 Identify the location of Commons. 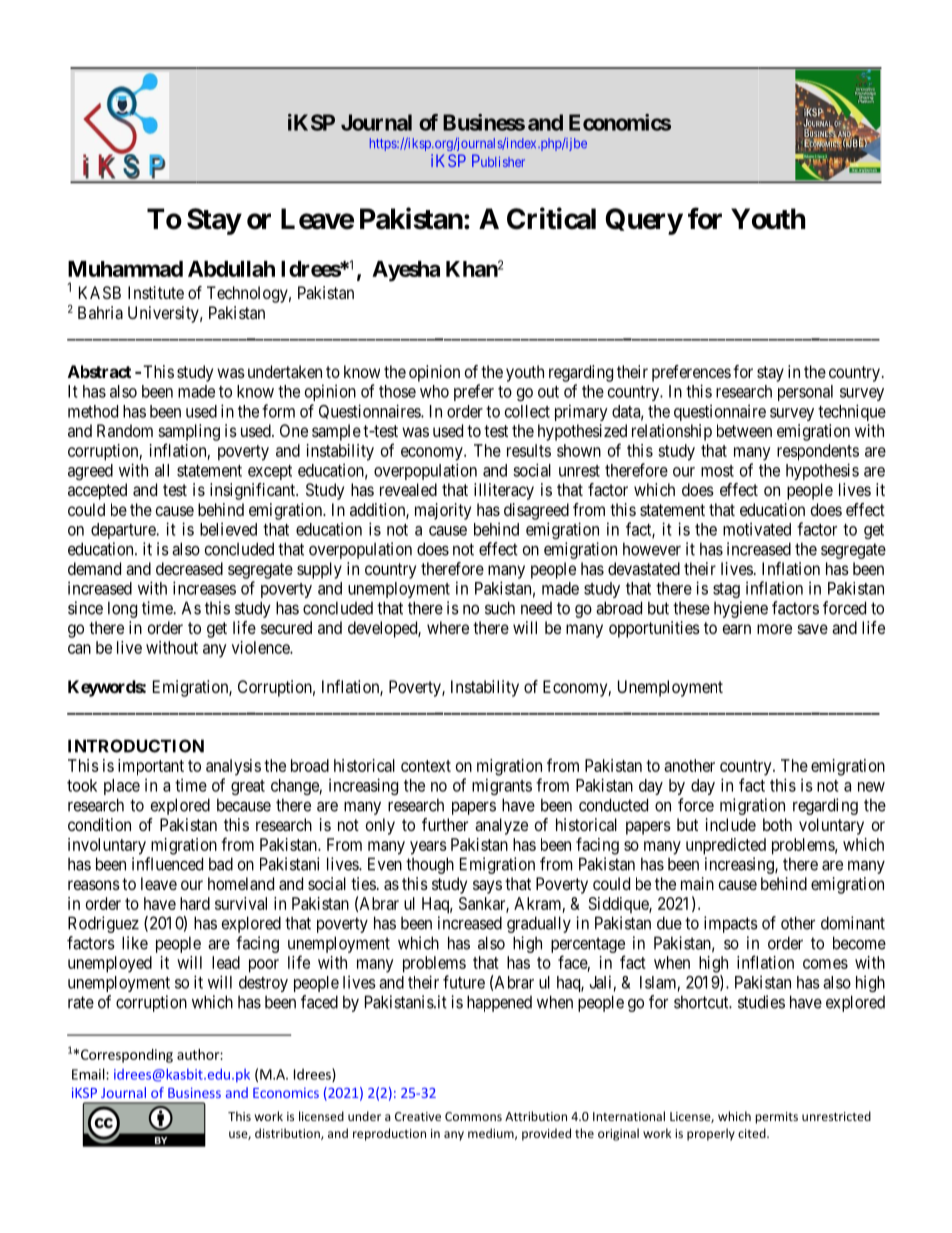
(473, 1116).
